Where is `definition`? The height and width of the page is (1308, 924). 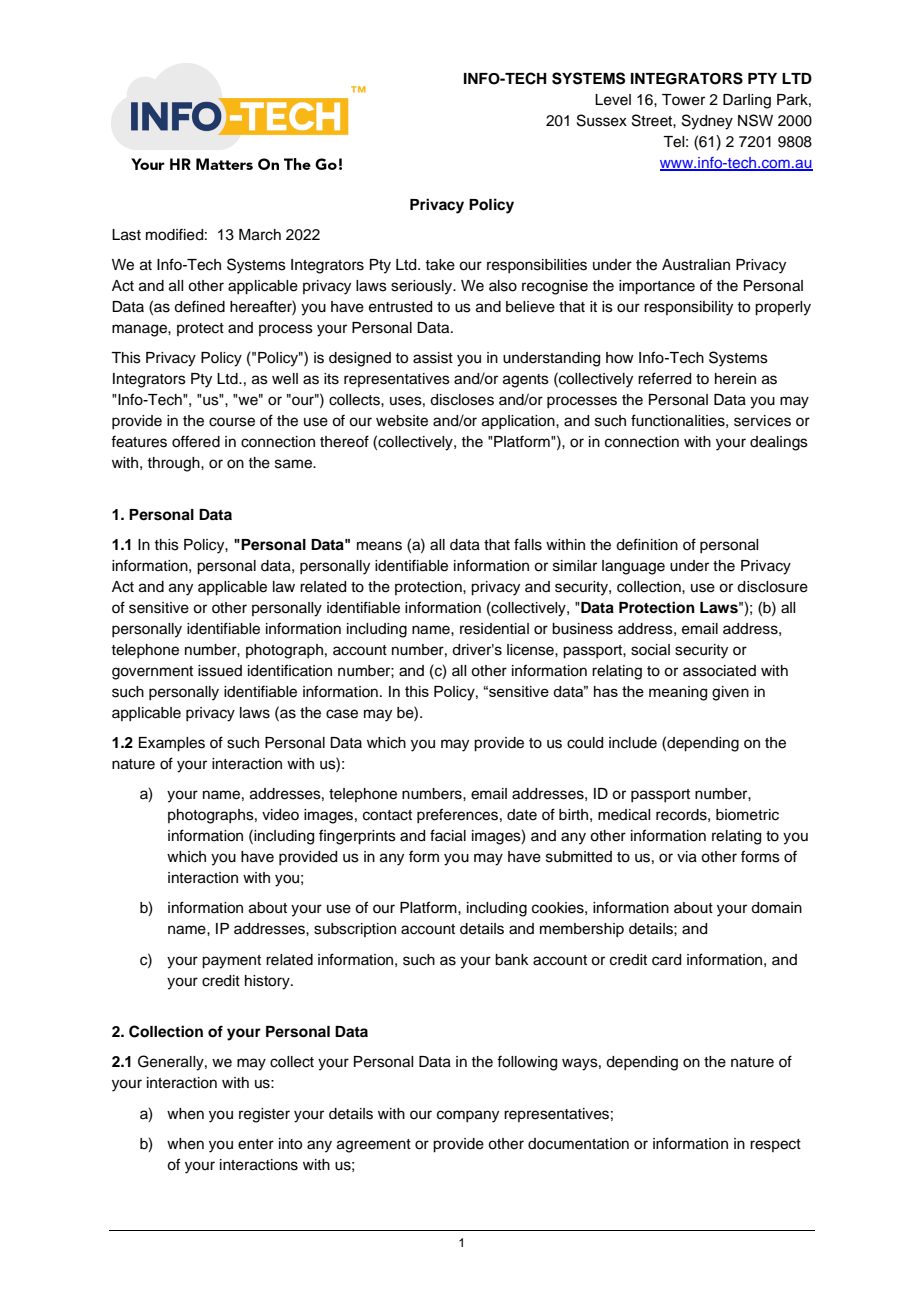 definition is located at coordinates (647, 544).
